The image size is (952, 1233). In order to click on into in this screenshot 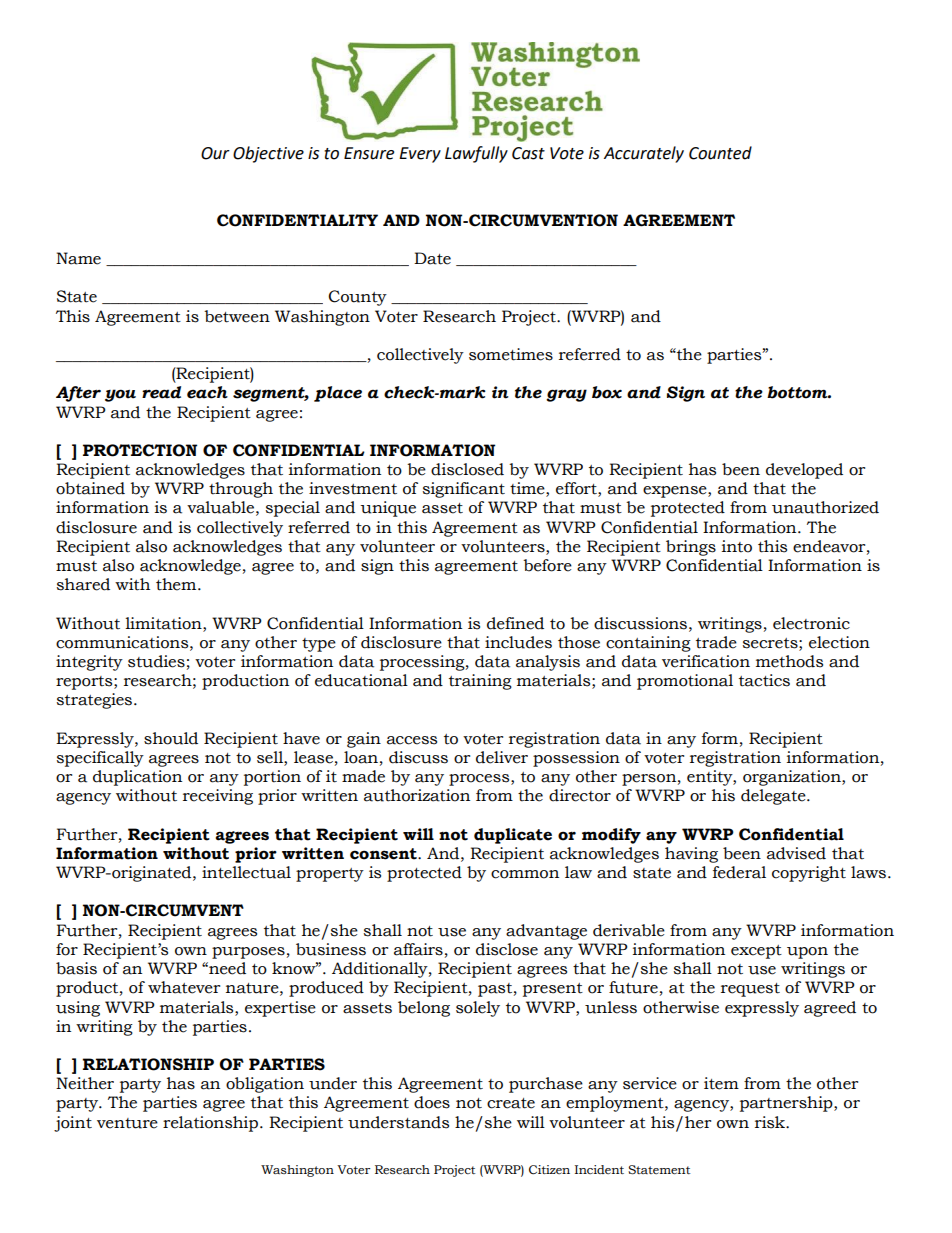, I will do `click(737, 546)`.
